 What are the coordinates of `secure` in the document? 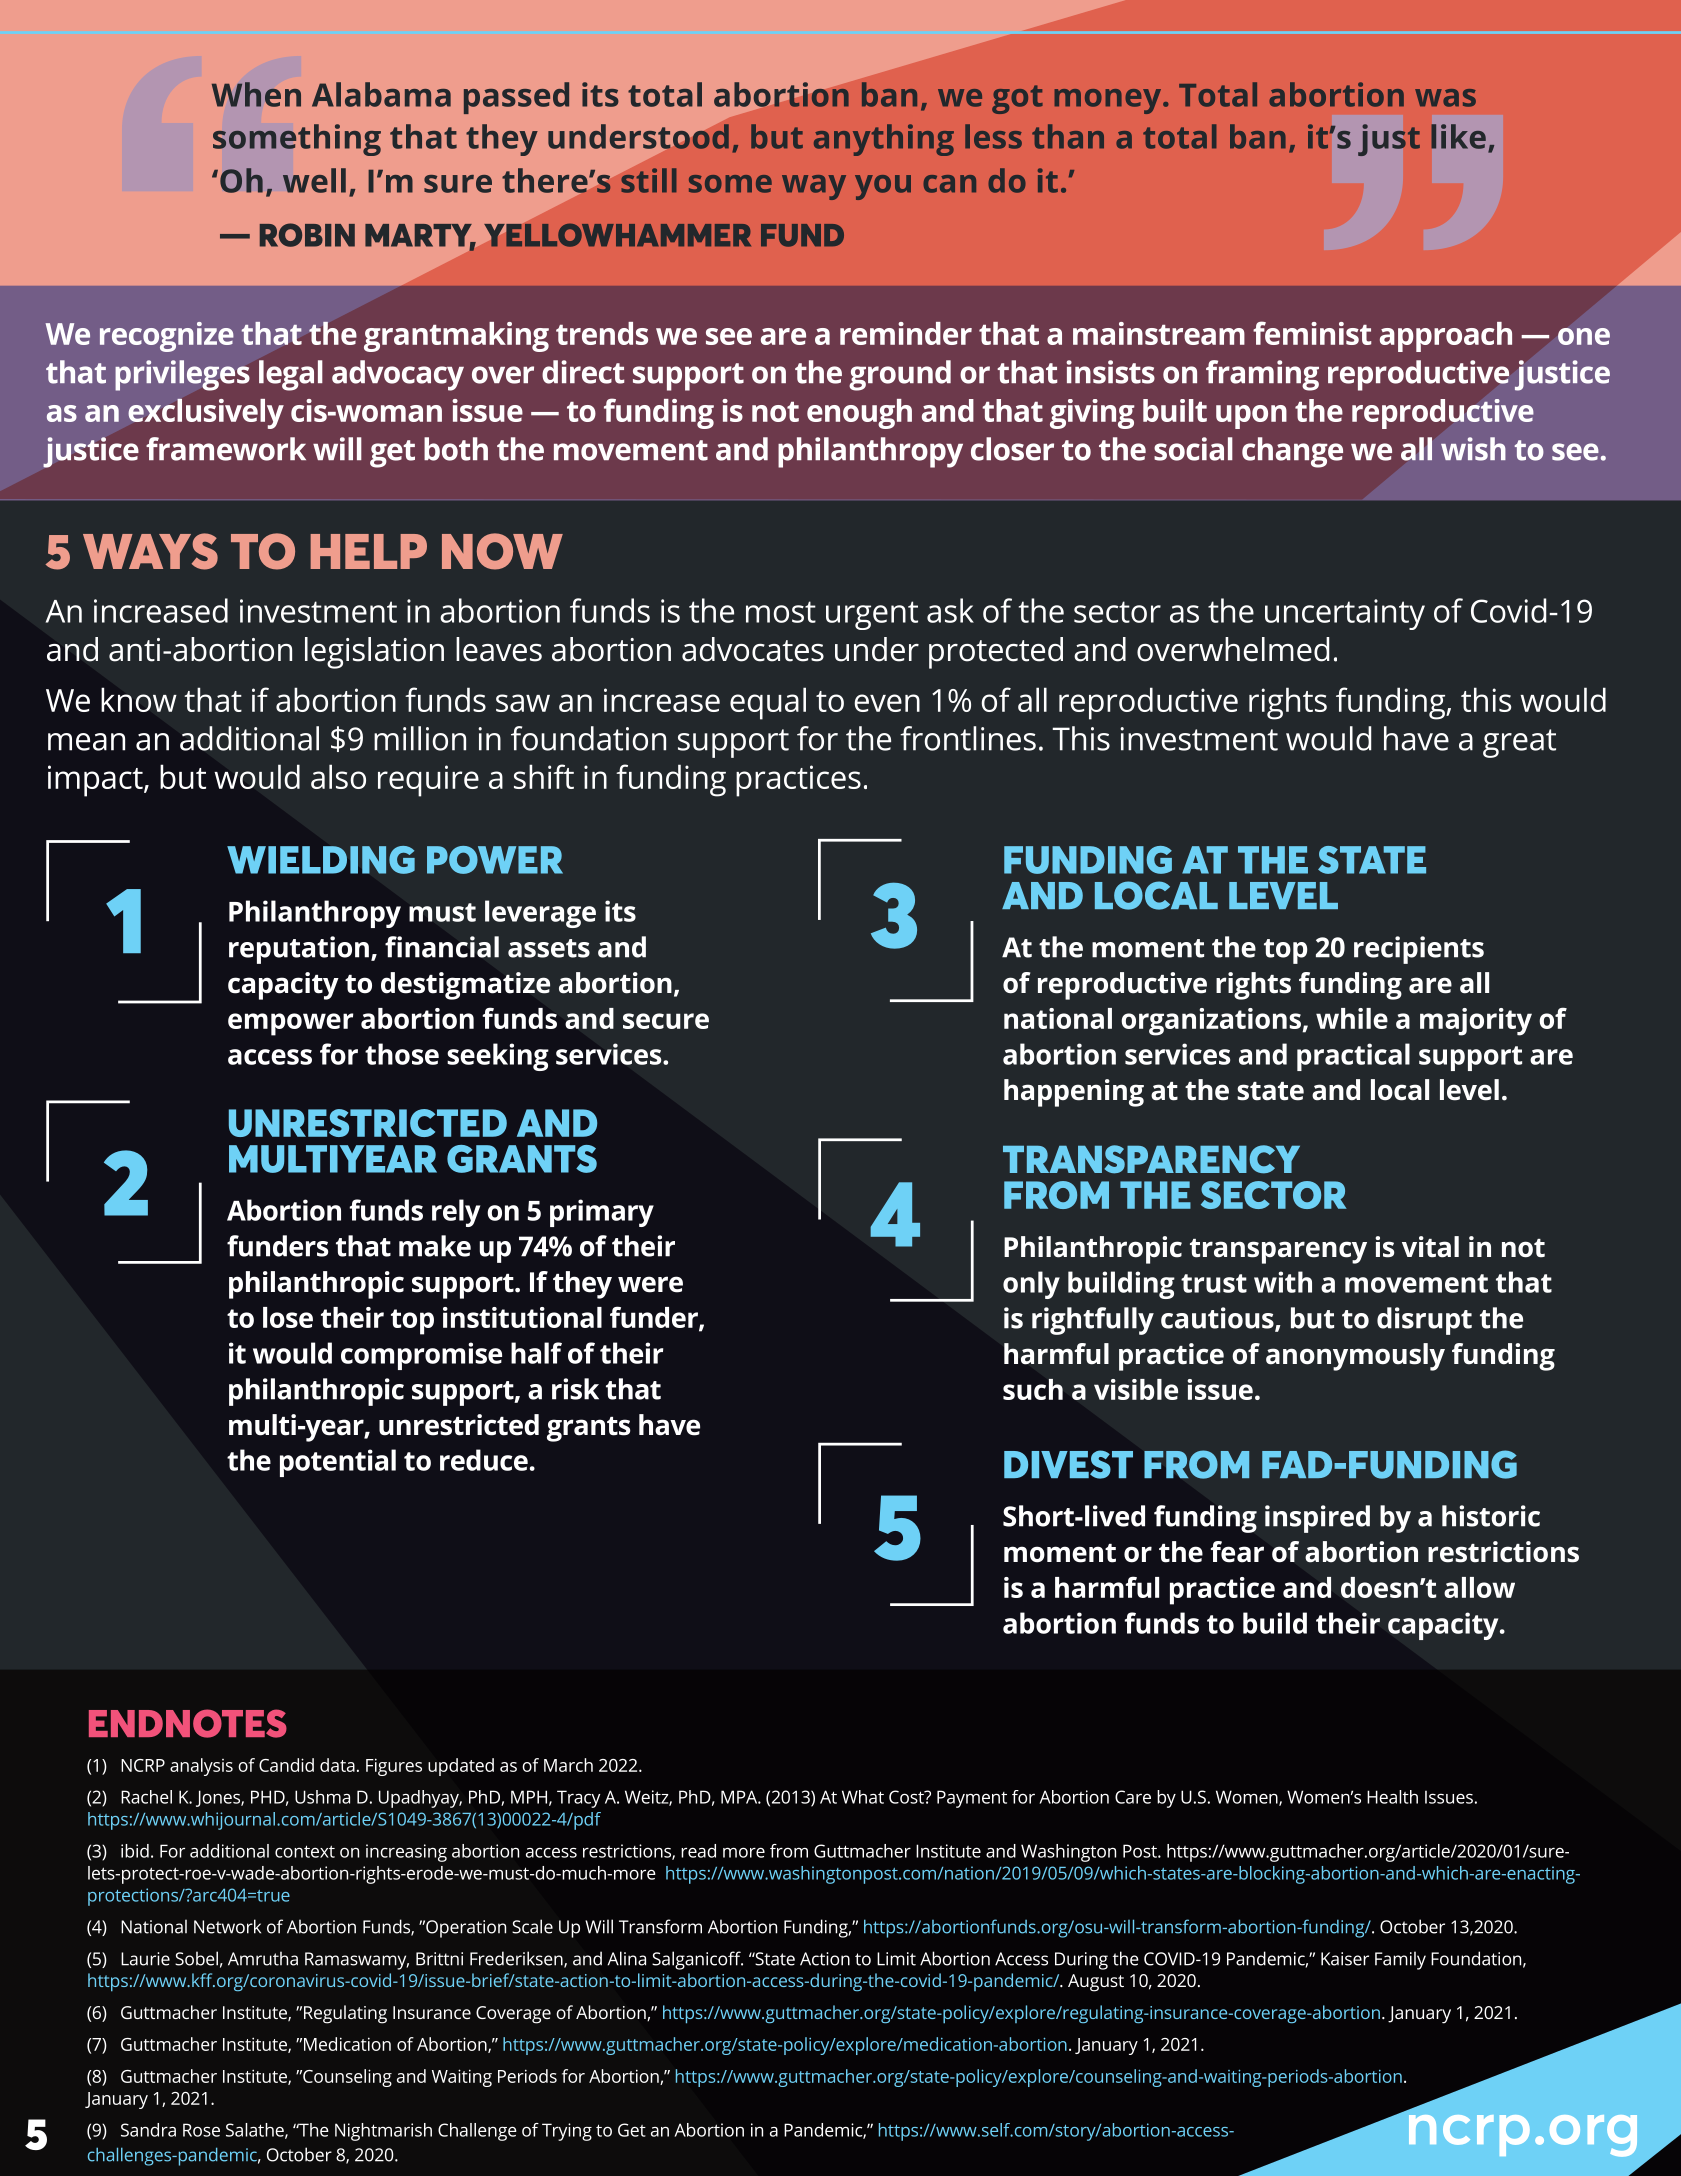 It's located at (666, 1021).
